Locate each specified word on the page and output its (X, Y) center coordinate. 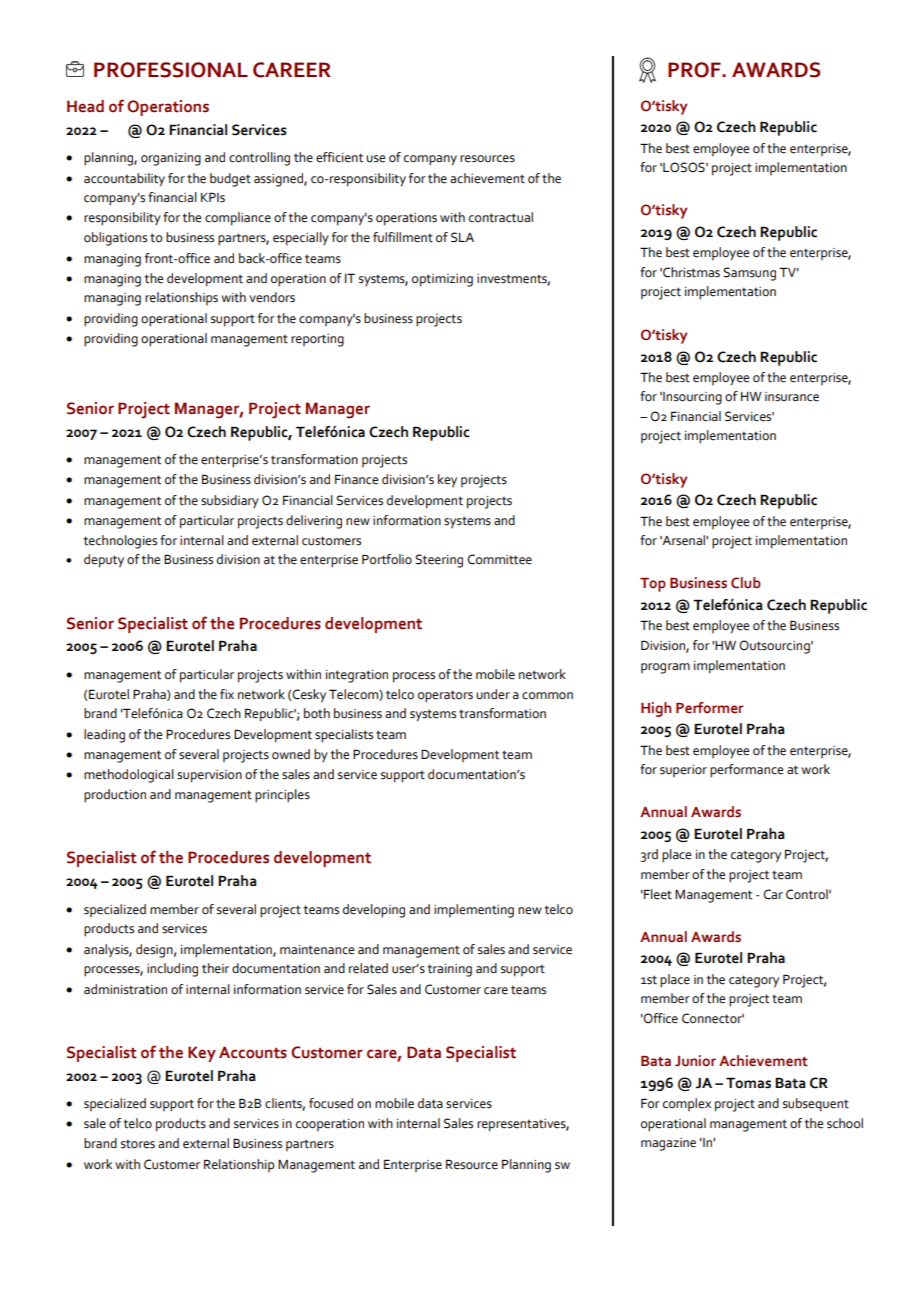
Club (746, 583)
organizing (171, 159)
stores (138, 1144)
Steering (439, 561)
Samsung (749, 274)
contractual (501, 217)
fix (227, 694)
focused (331, 1103)
